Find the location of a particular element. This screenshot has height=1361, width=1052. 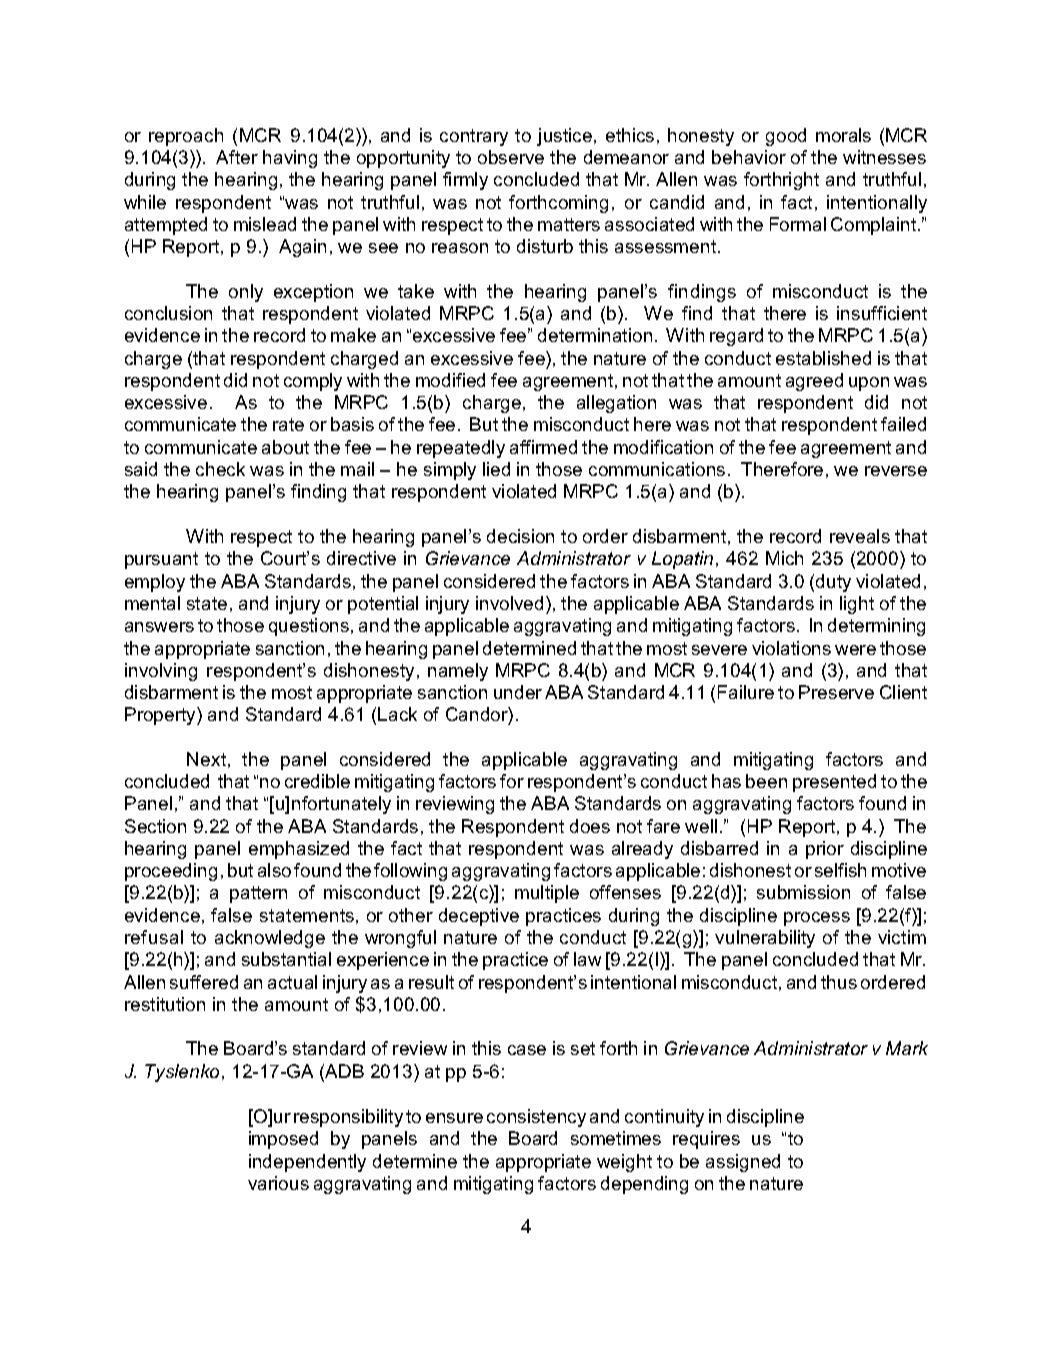

observe is located at coordinates (511, 157).
